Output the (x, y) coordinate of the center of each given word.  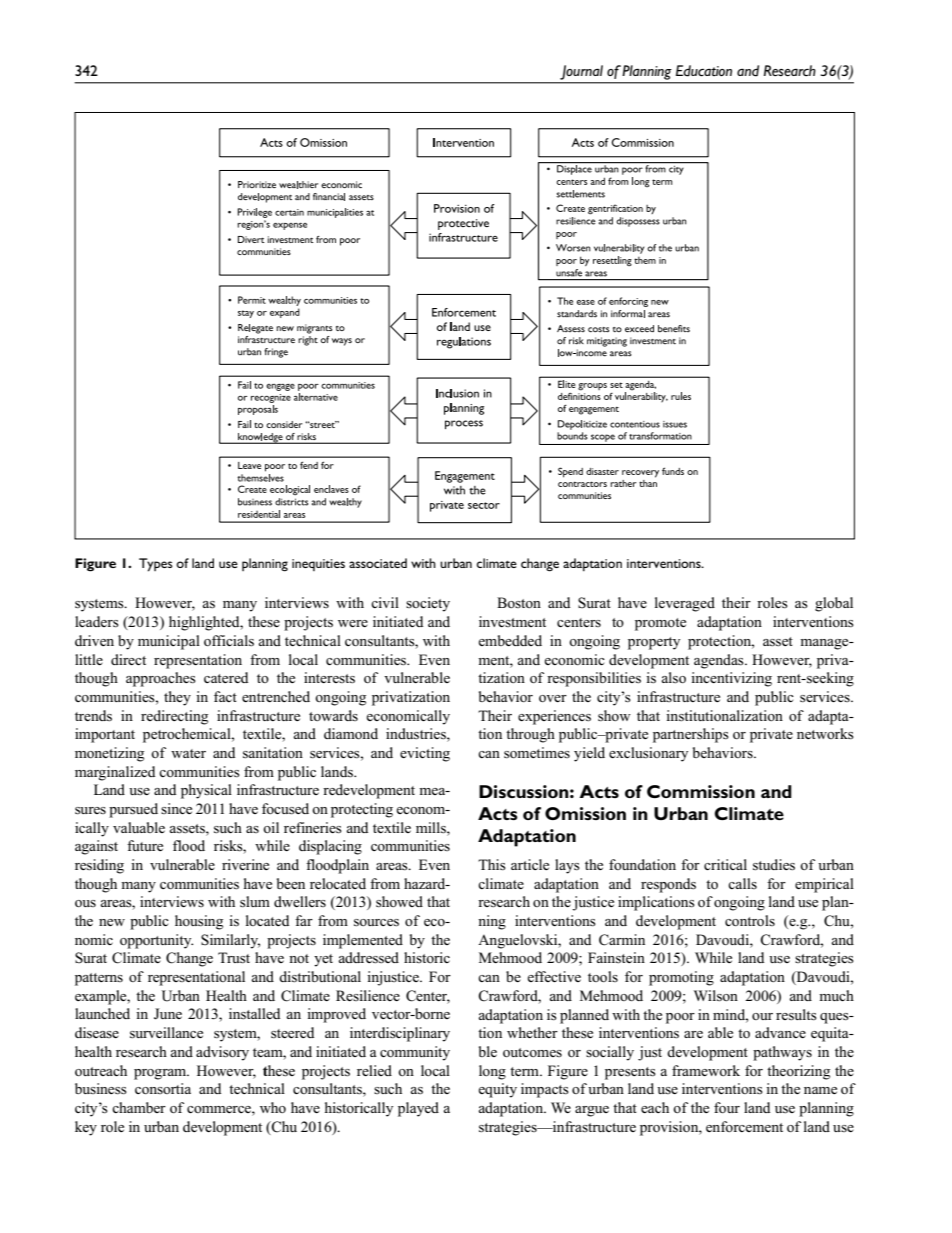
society (428, 604)
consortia (163, 1088)
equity (497, 1090)
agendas (720, 661)
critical (725, 864)
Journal (581, 72)
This (492, 865)
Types (156, 565)
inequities (318, 565)
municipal (169, 642)
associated (378, 563)
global (834, 604)
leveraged (685, 604)
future (145, 845)
